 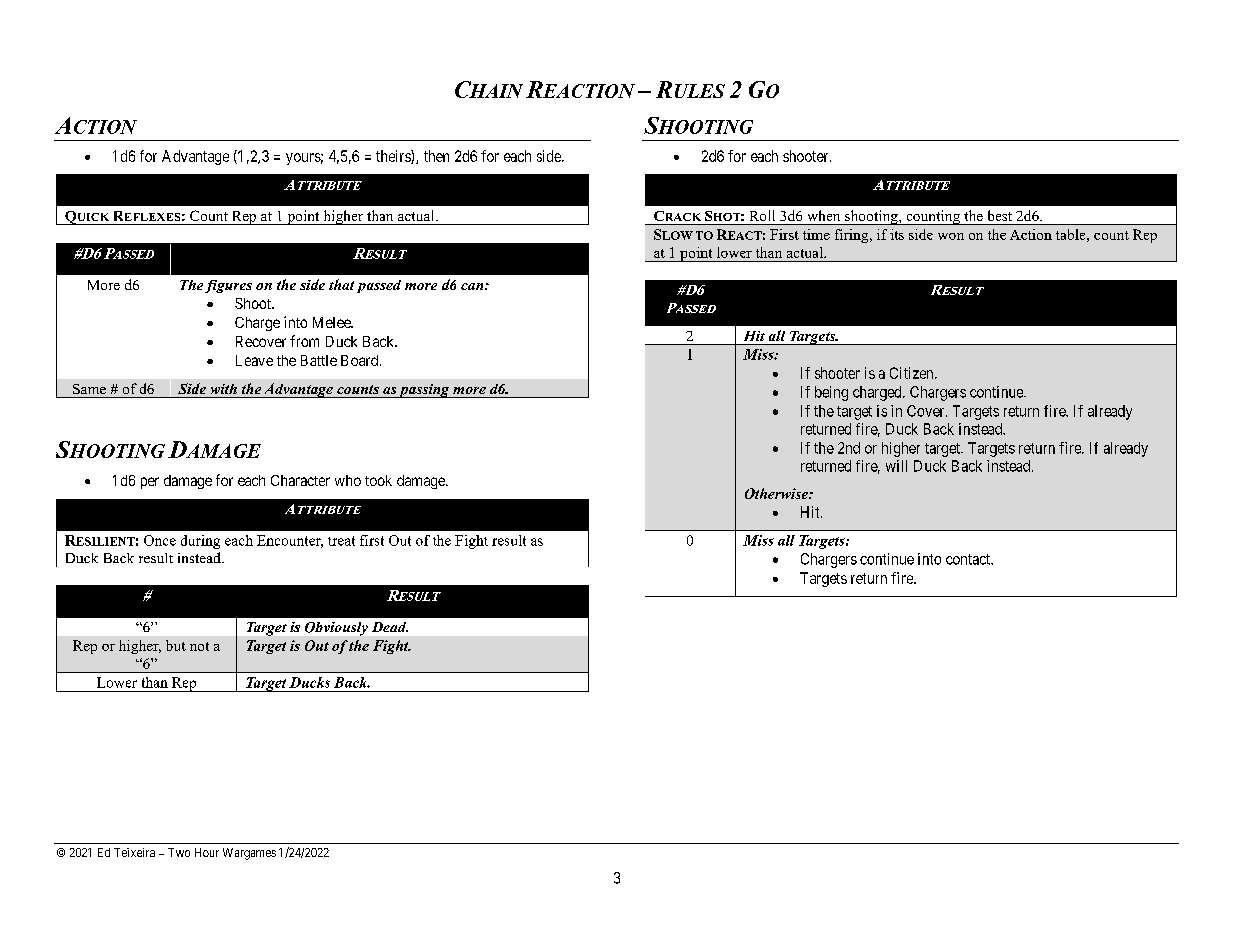 I want to click on then, so click(x=436, y=156).
